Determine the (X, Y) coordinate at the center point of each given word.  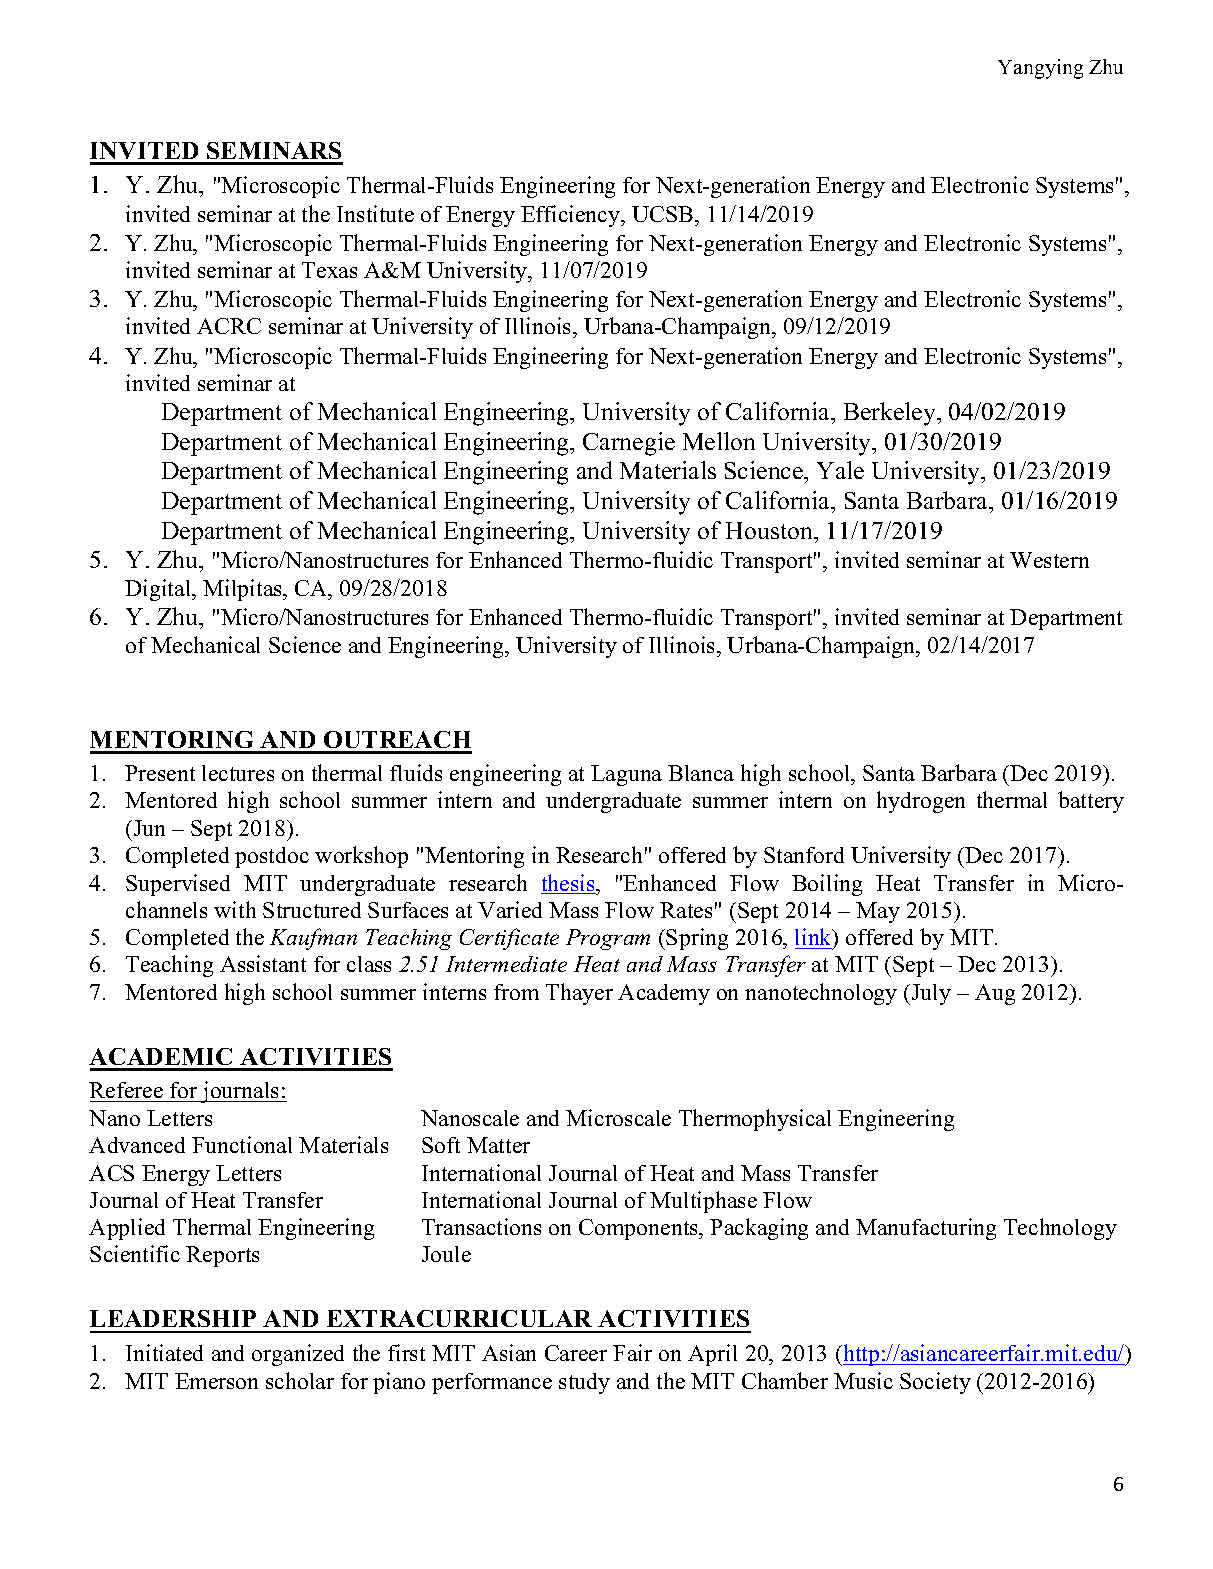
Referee (127, 1092)
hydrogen (921, 802)
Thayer (579, 994)
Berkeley (891, 414)
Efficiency (572, 216)
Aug (995, 994)
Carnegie (629, 444)
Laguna (626, 775)
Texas (329, 270)
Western (1049, 560)
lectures (238, 773)
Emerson (216, 1381)
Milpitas (243, 590)
